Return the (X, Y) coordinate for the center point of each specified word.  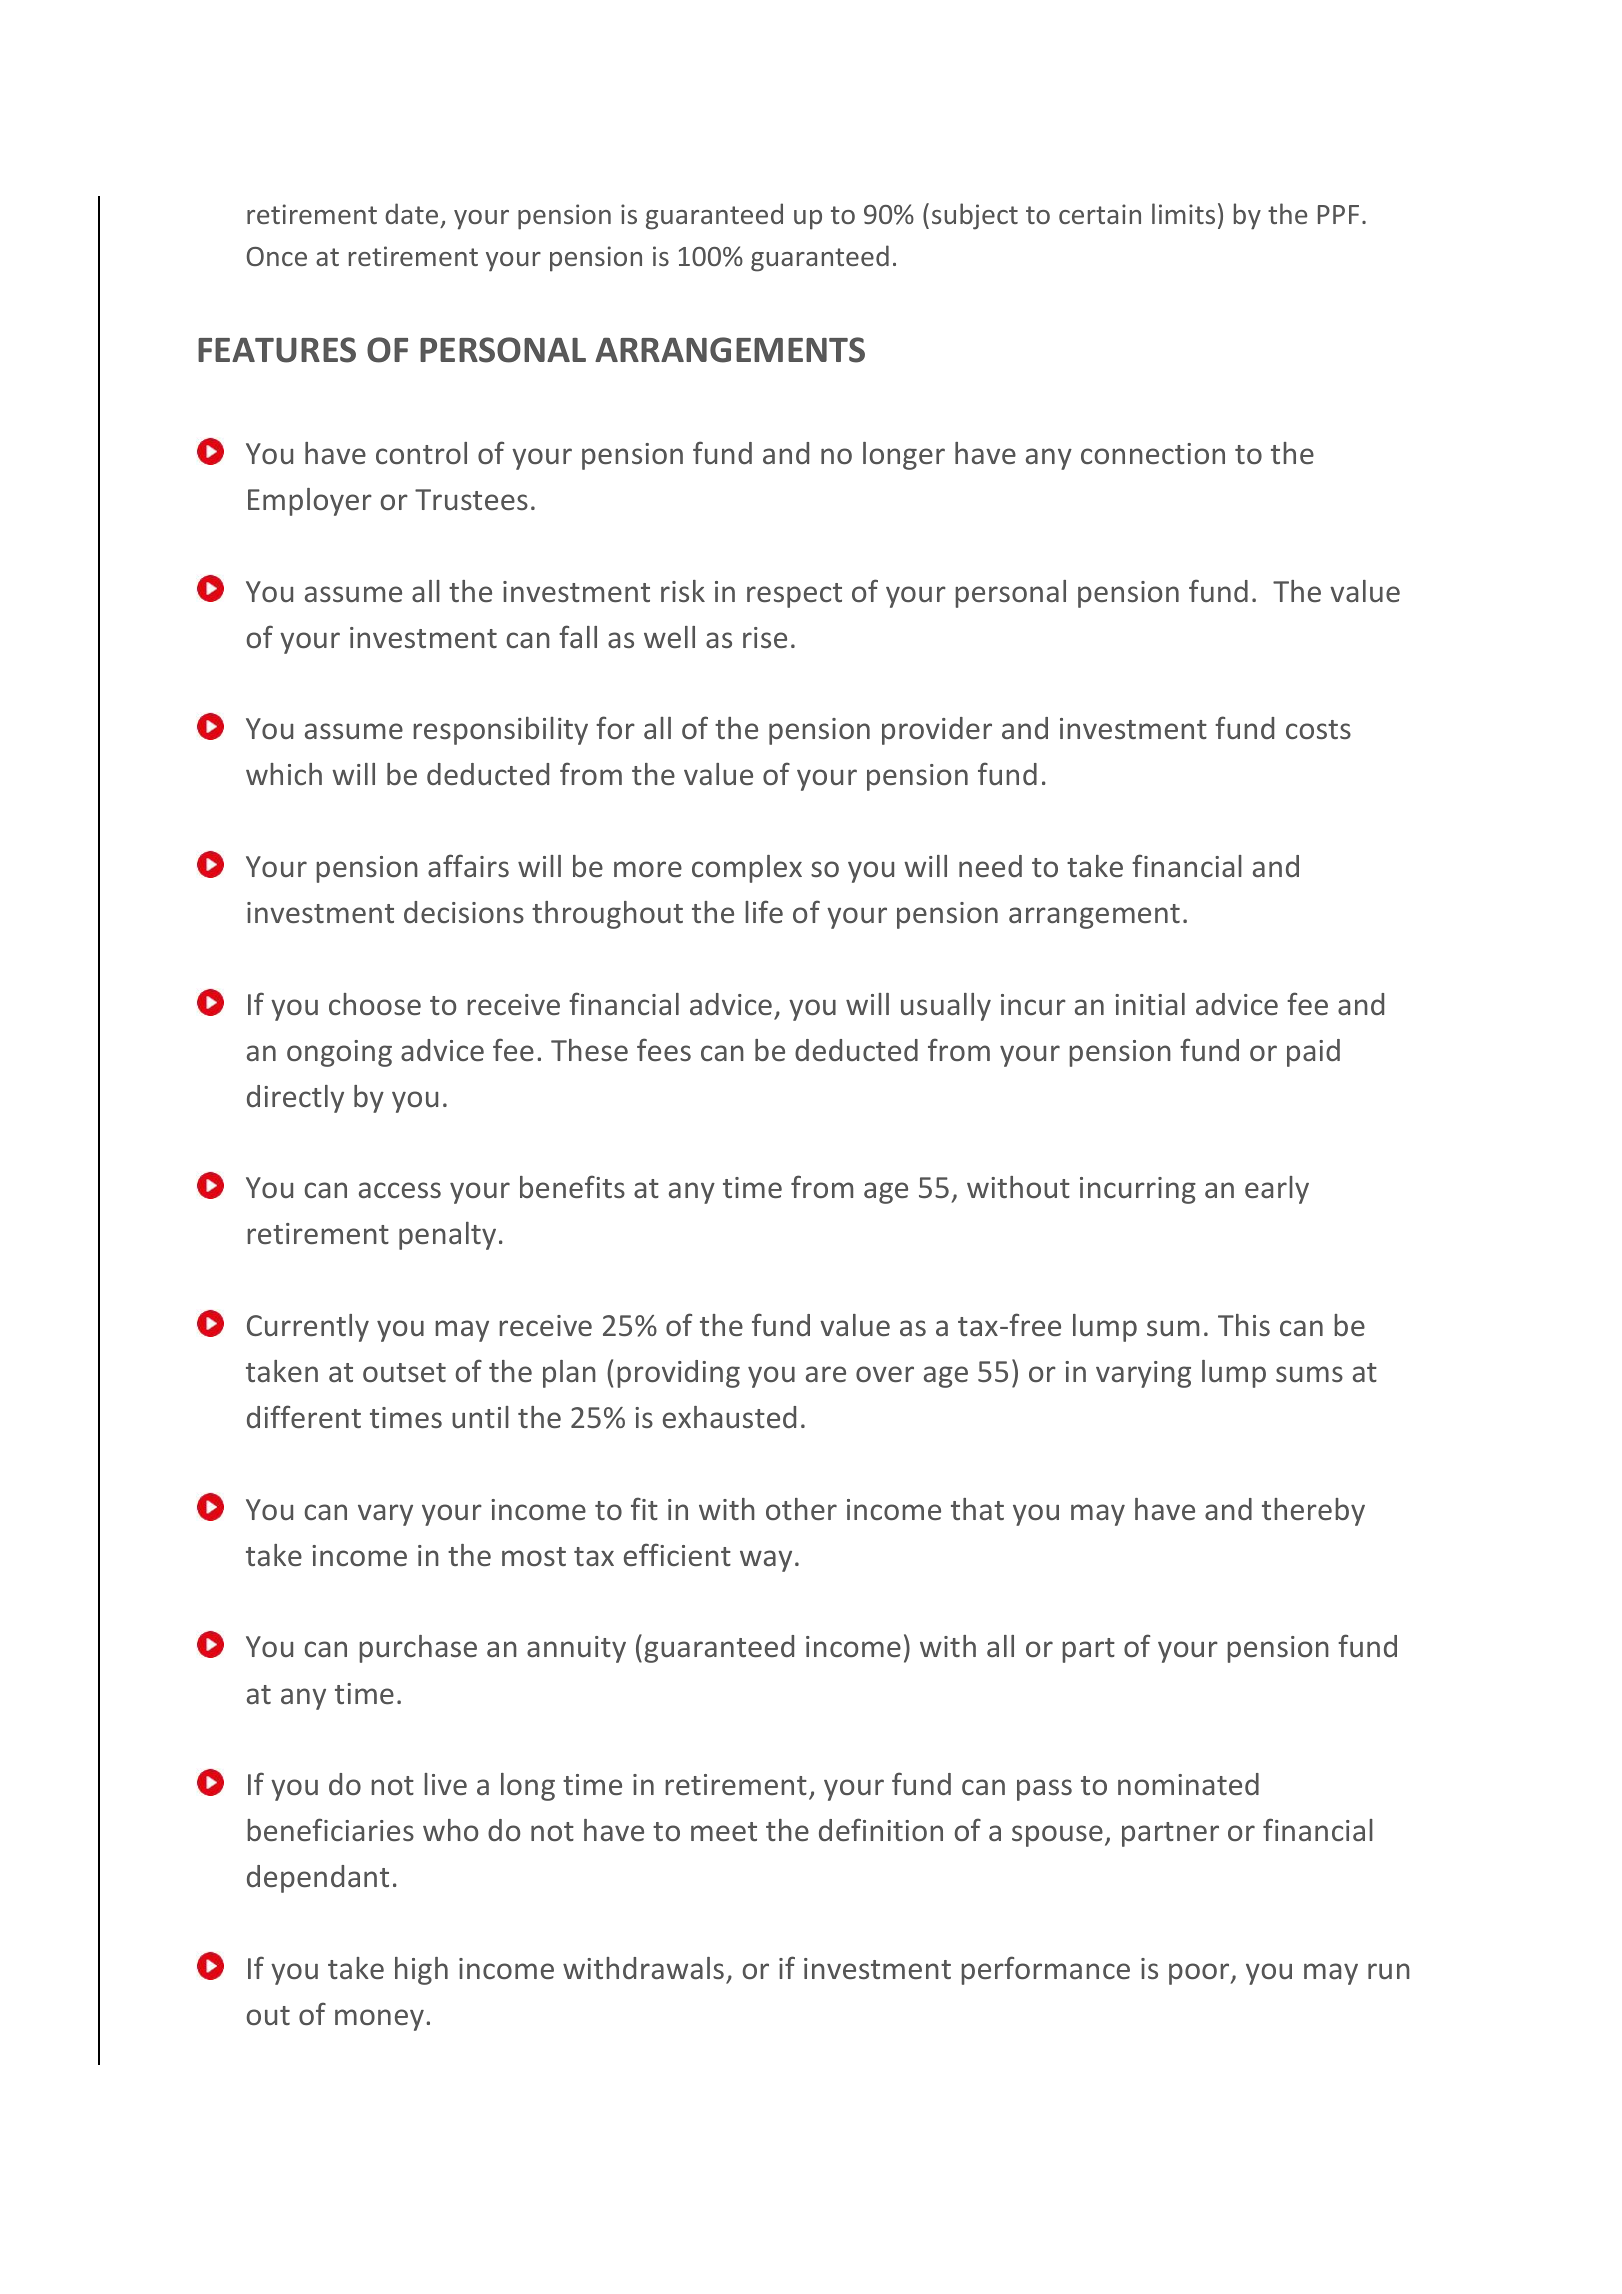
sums (1309, 1374)
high (421, 1971)
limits (1183, 213)
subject (975, 216)
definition (881, 1830)
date (411, 213)
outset (404, 1372)
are (826, 1374)
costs (1318, 730)
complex (747, 869)
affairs (468, 866)
